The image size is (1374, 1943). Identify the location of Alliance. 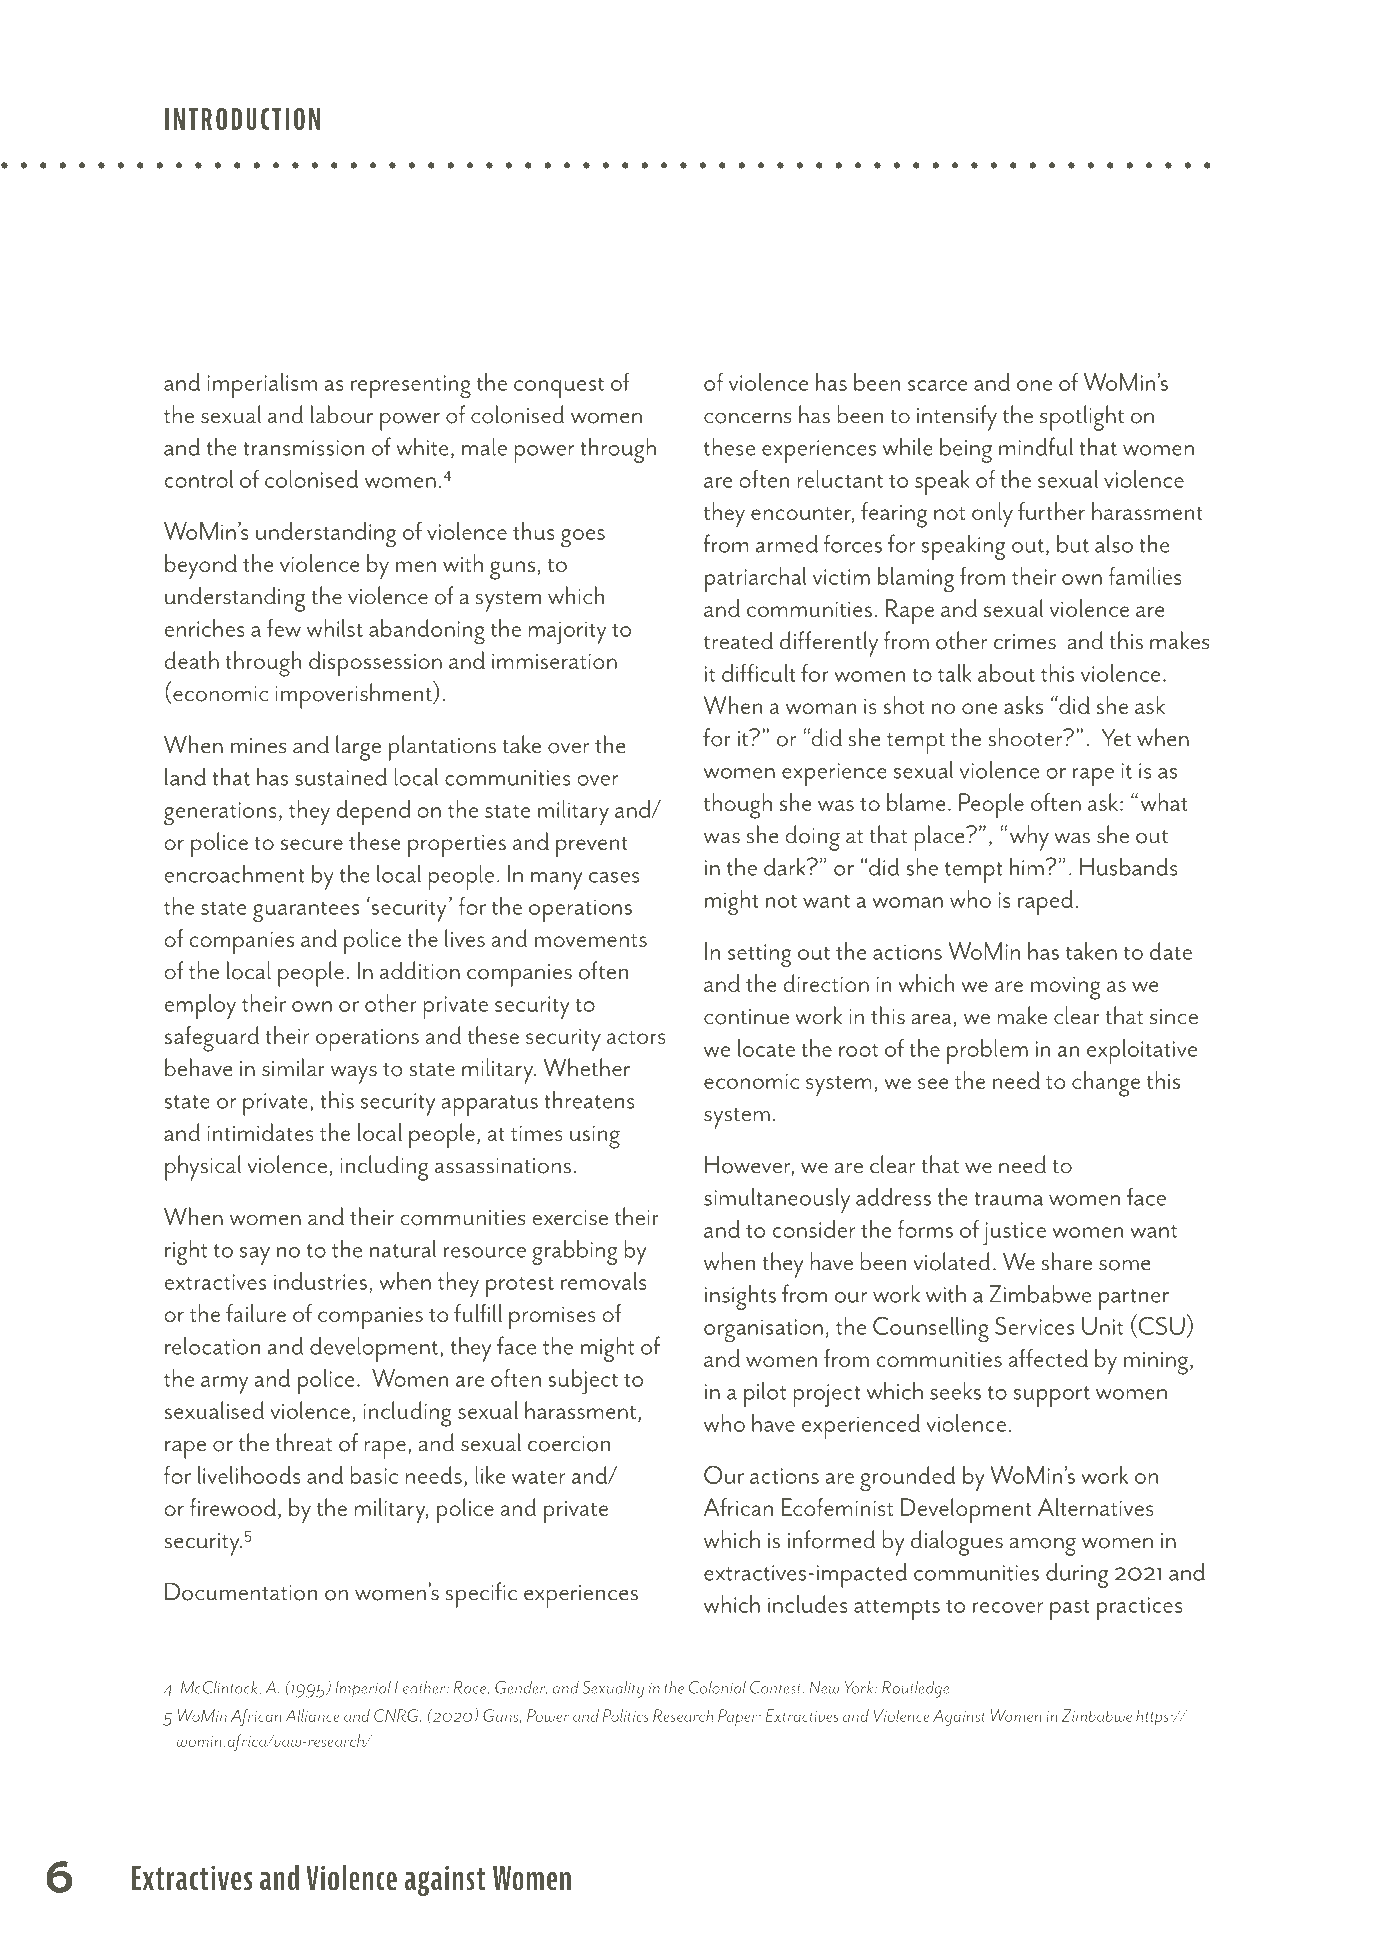
(312, 1715).
